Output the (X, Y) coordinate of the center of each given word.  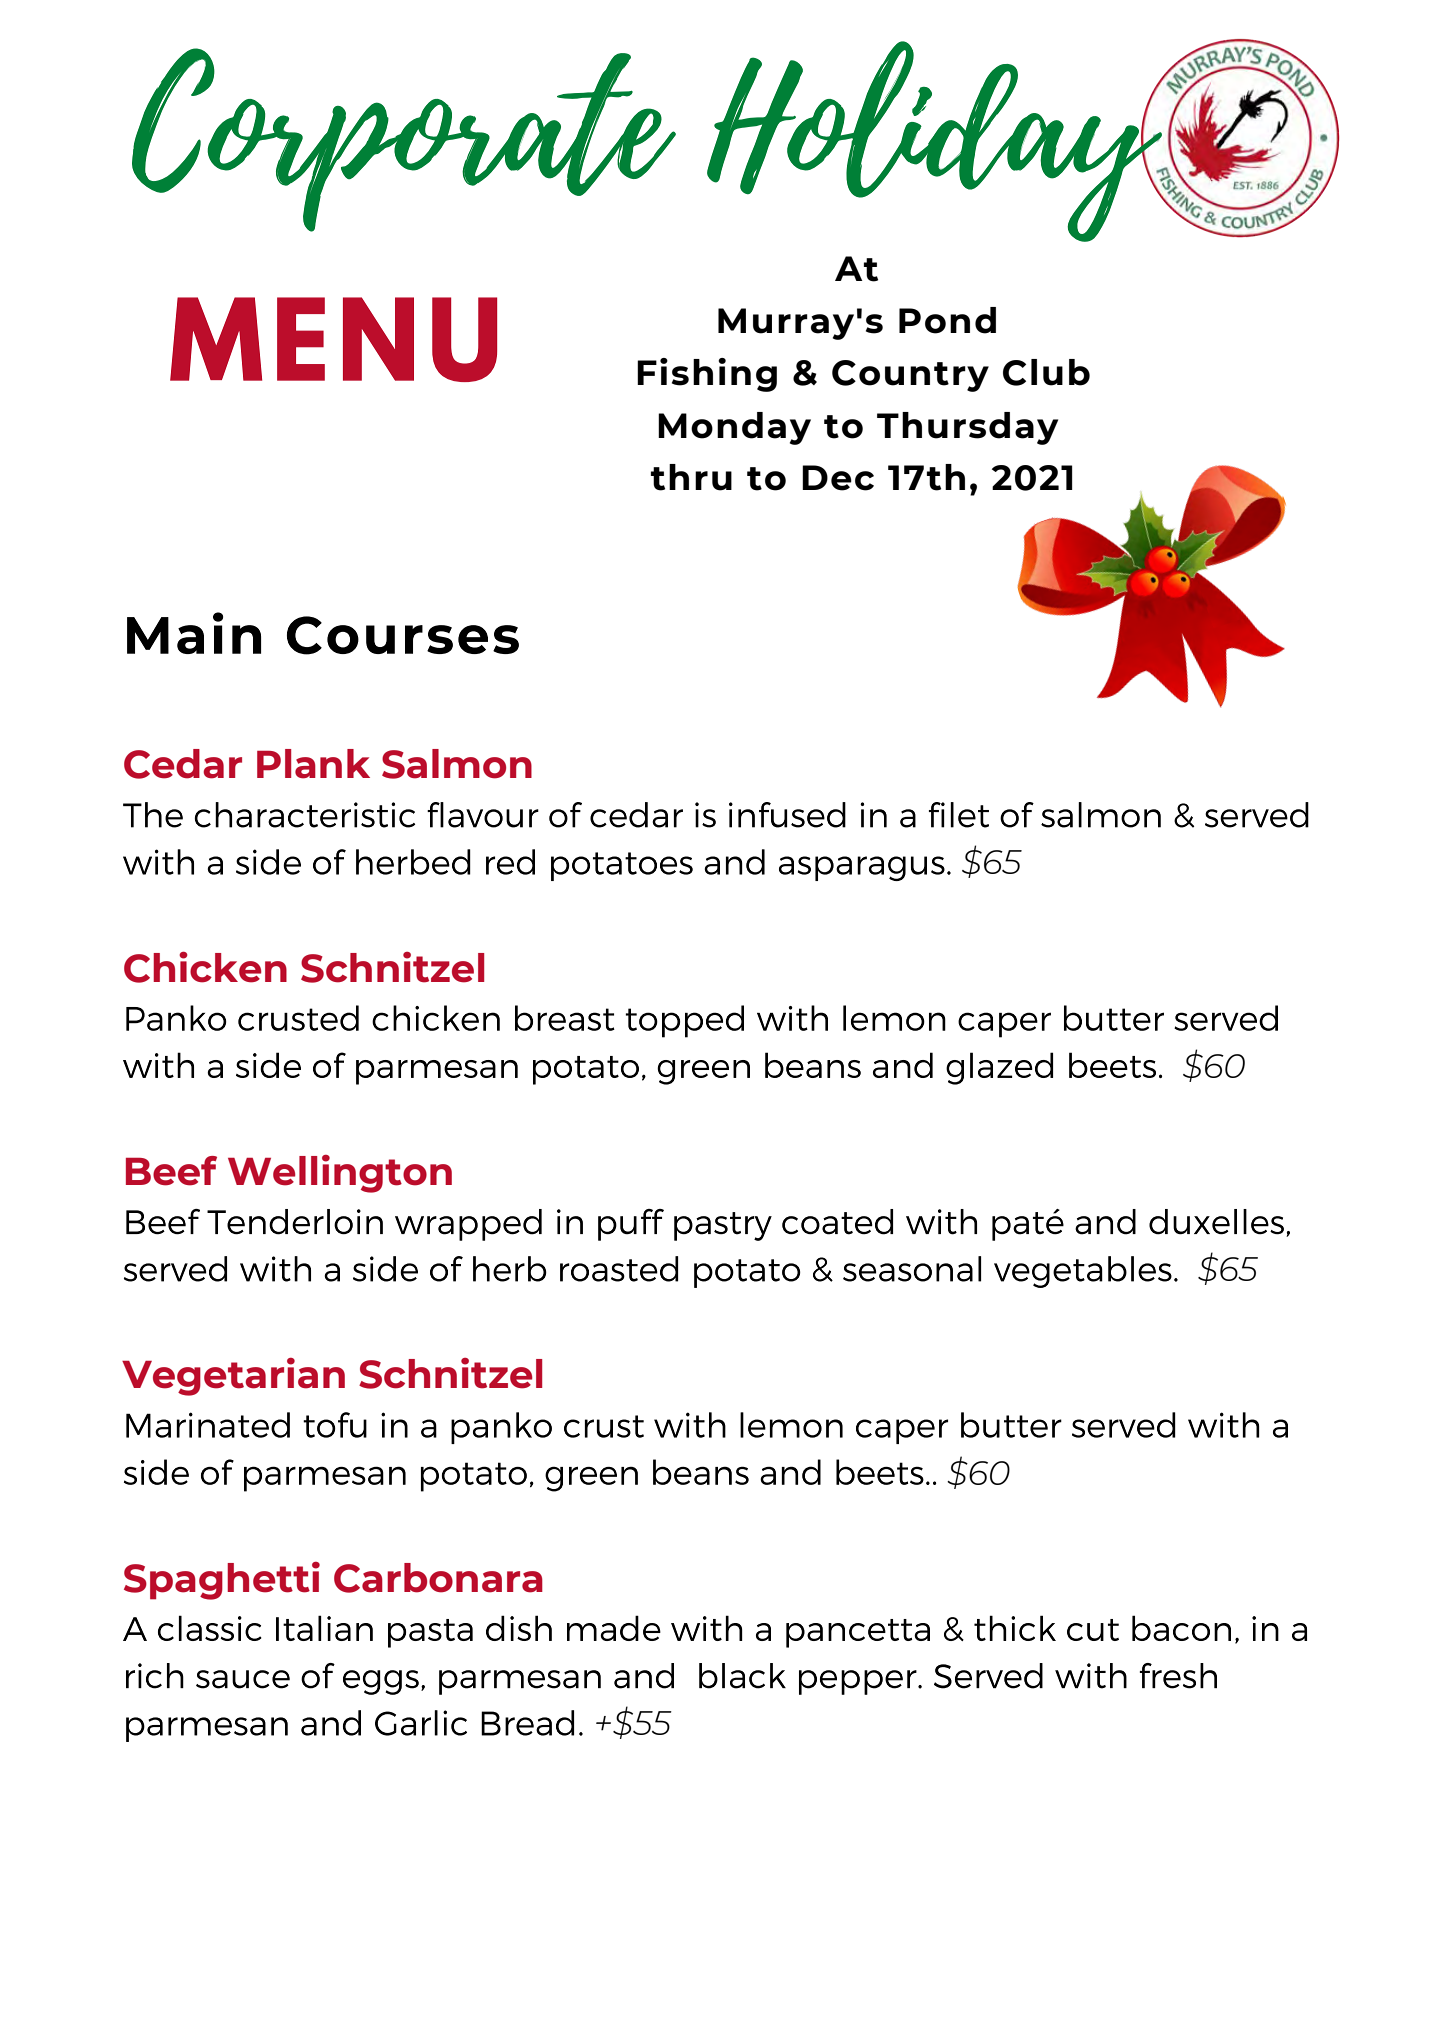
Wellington (340, 1174)
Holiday (936, 141)
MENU (333, 339)
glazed (999, 1068)
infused (787, 815)
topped (684, 1021)
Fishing (707, 375)
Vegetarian (233, 1377)
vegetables (1083, 1272)
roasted (619, 1269)
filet (959, 815)
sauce (243, 1679)
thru (691, 477)
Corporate (404, 140)
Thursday (967, 428)
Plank (313, 764)
